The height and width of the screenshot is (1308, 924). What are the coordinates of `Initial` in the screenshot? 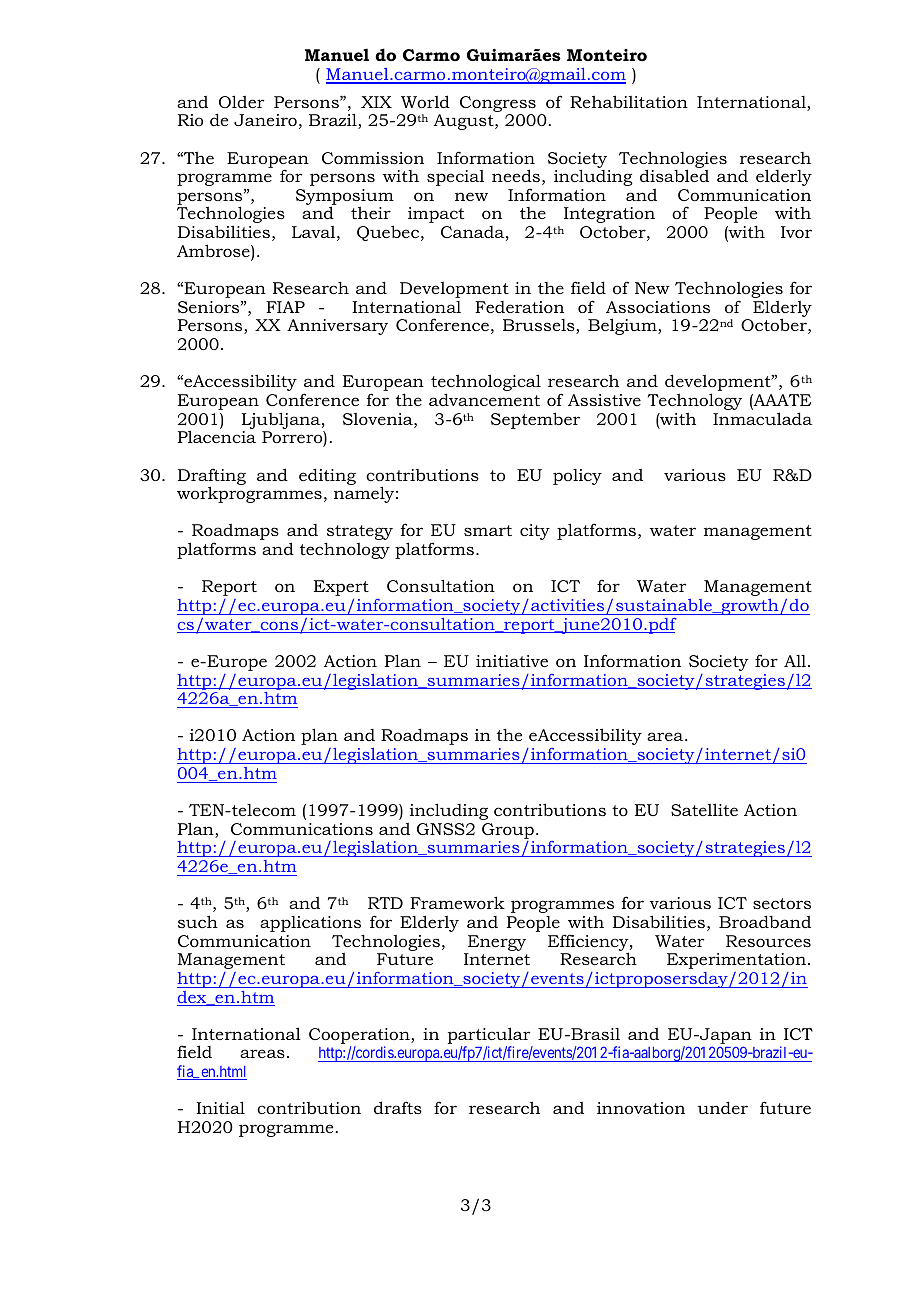 It's located at (220, 1107).
